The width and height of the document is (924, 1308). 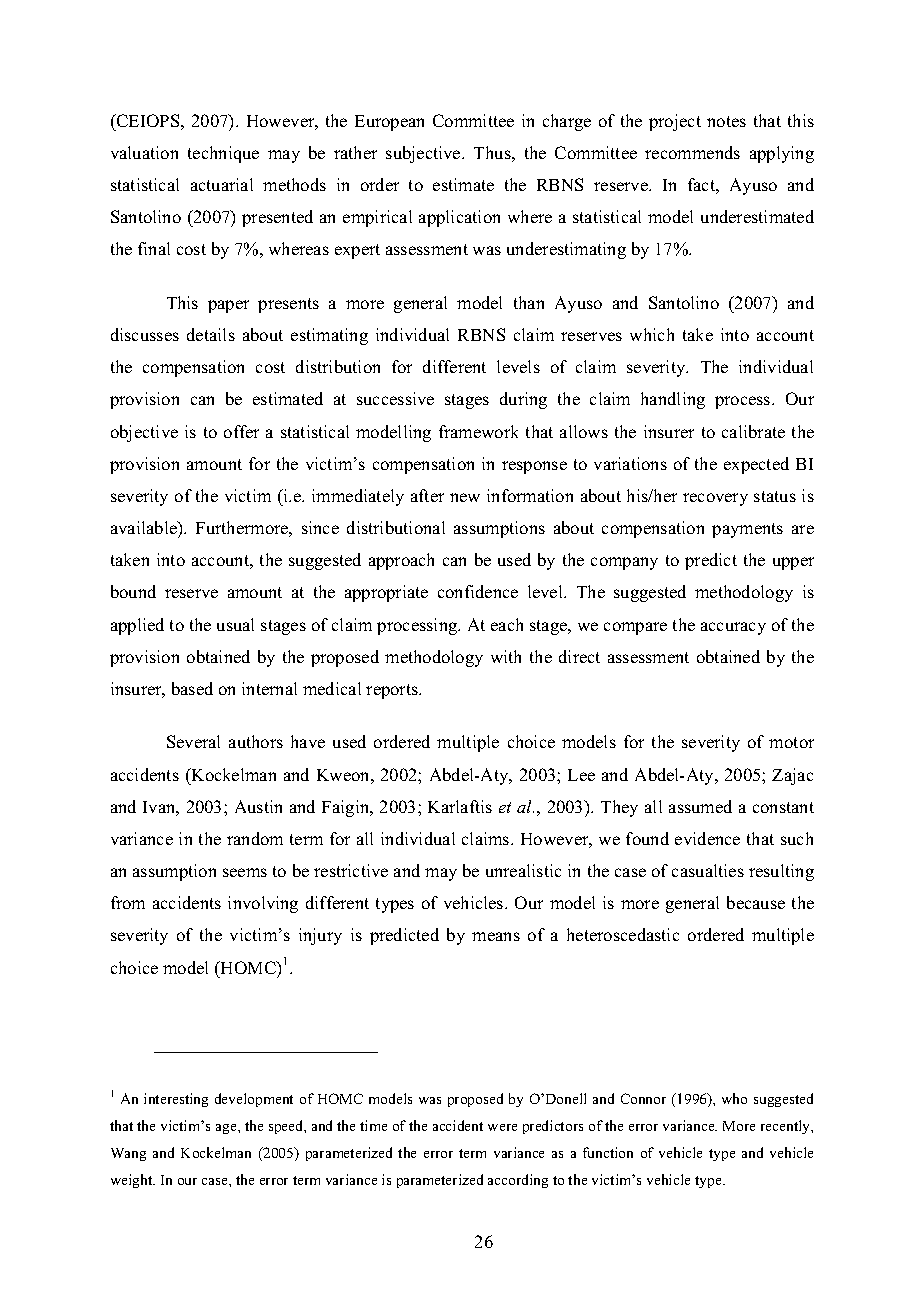 What do you see at coordinates (502, 1127) in the document?
I see `were` at bounding box center [502, 1127].
